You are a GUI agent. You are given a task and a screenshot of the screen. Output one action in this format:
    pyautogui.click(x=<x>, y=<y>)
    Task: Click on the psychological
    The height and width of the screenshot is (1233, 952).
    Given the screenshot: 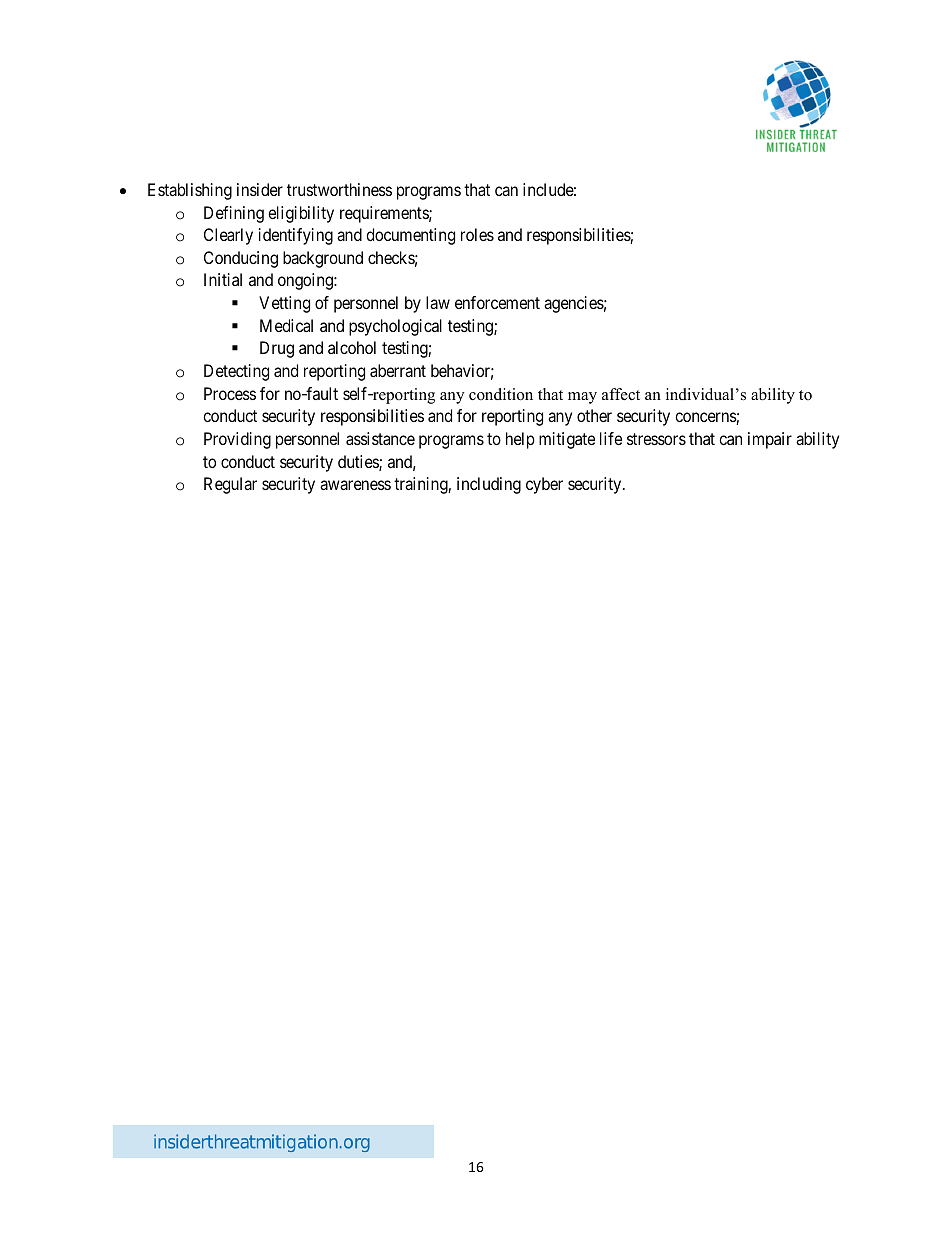 What is the action you would take?
    pyautogui.click(x=395, y=327)
